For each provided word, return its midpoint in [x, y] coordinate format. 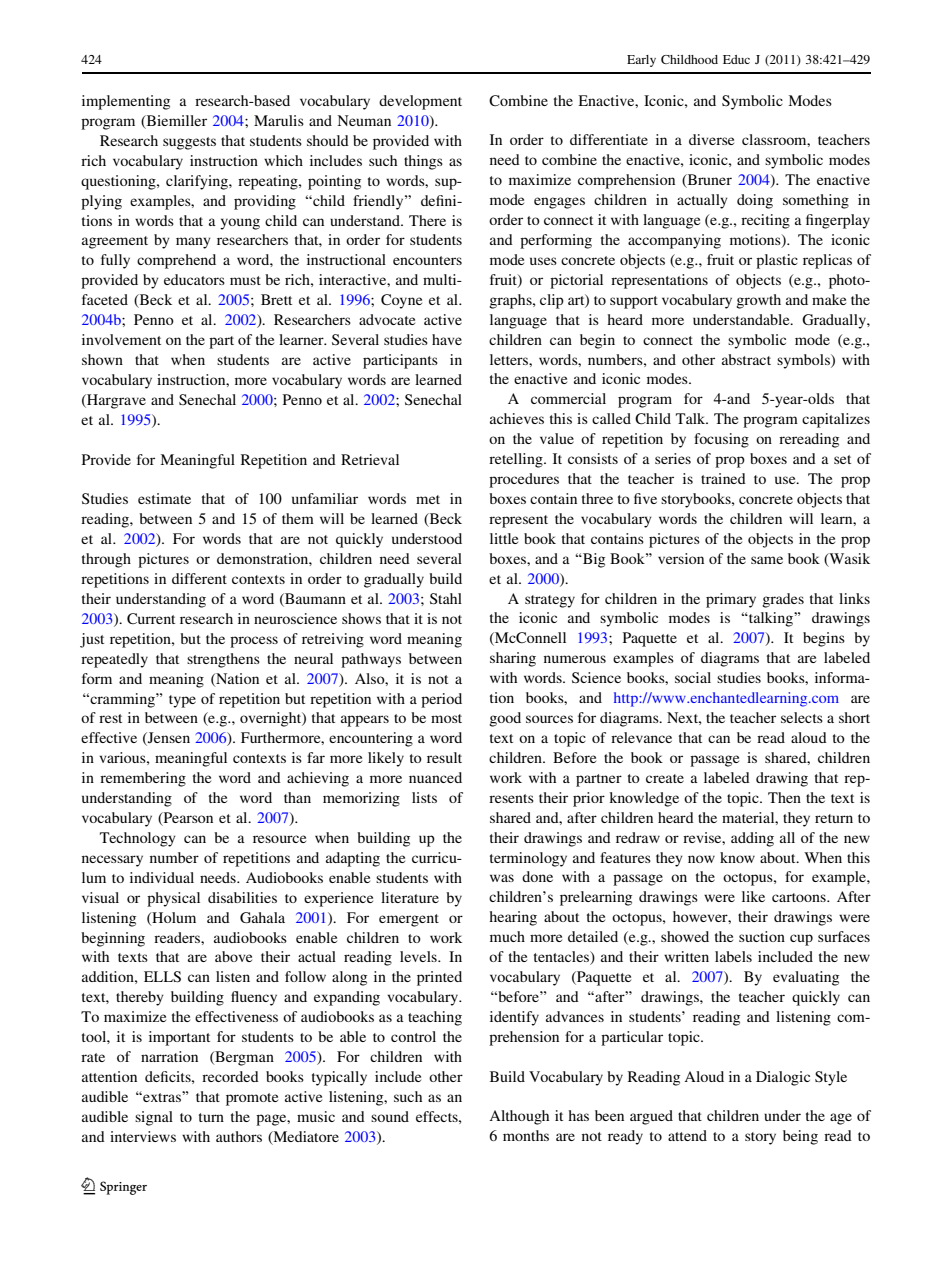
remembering [143, 779]
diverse [711, 139]
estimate [164, 498]
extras [162, 1096]
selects [802, 717]
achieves [517, 418]
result [444, 757]
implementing [126, 102]
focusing [721, 440]
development [420, 102]
